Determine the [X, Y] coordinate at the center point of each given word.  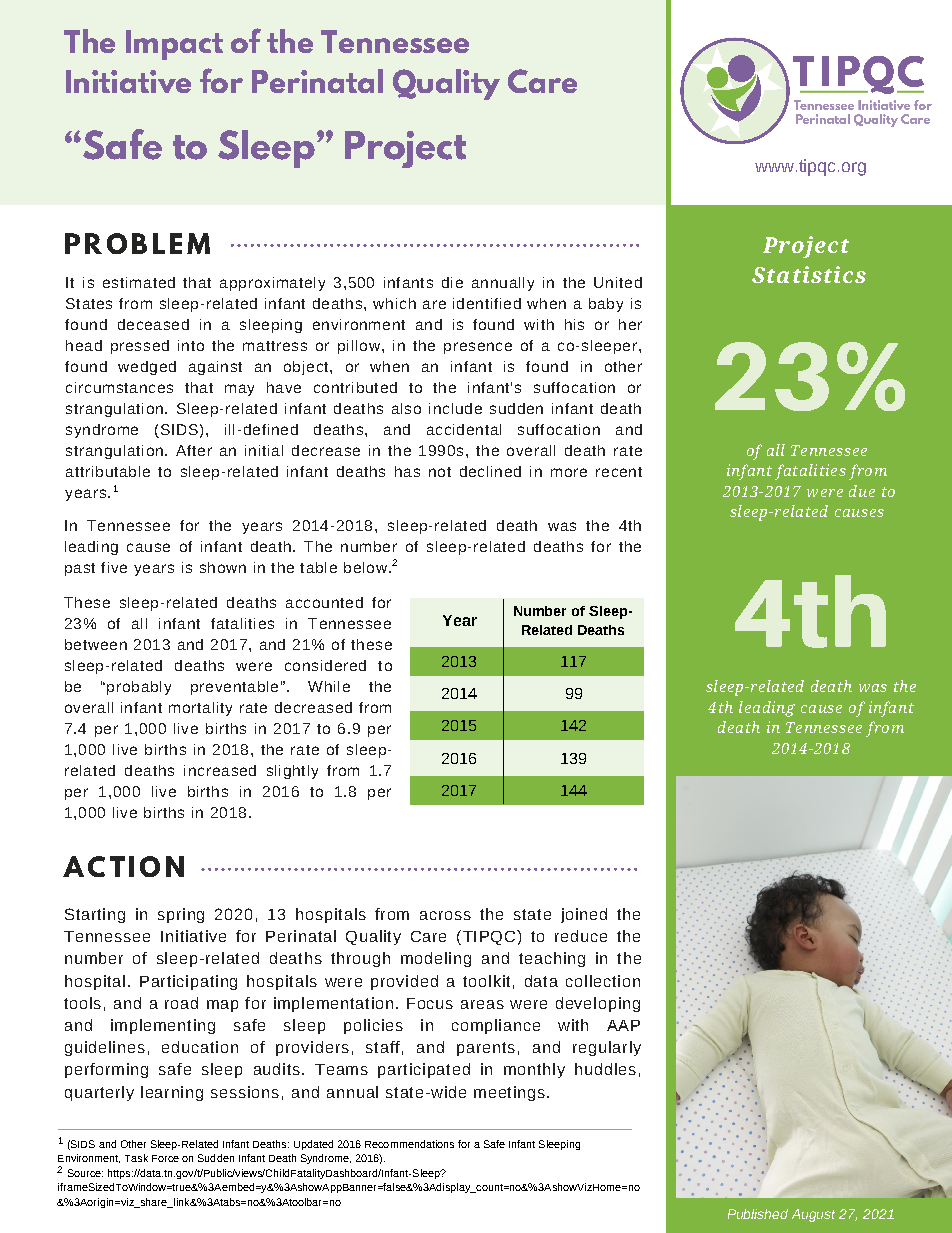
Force [165, 1158]
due [862, 491]
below [365, 567]
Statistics [809, 274]
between [96, 644]
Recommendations [409, 1144]
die [452, 282]
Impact [174, 45]
